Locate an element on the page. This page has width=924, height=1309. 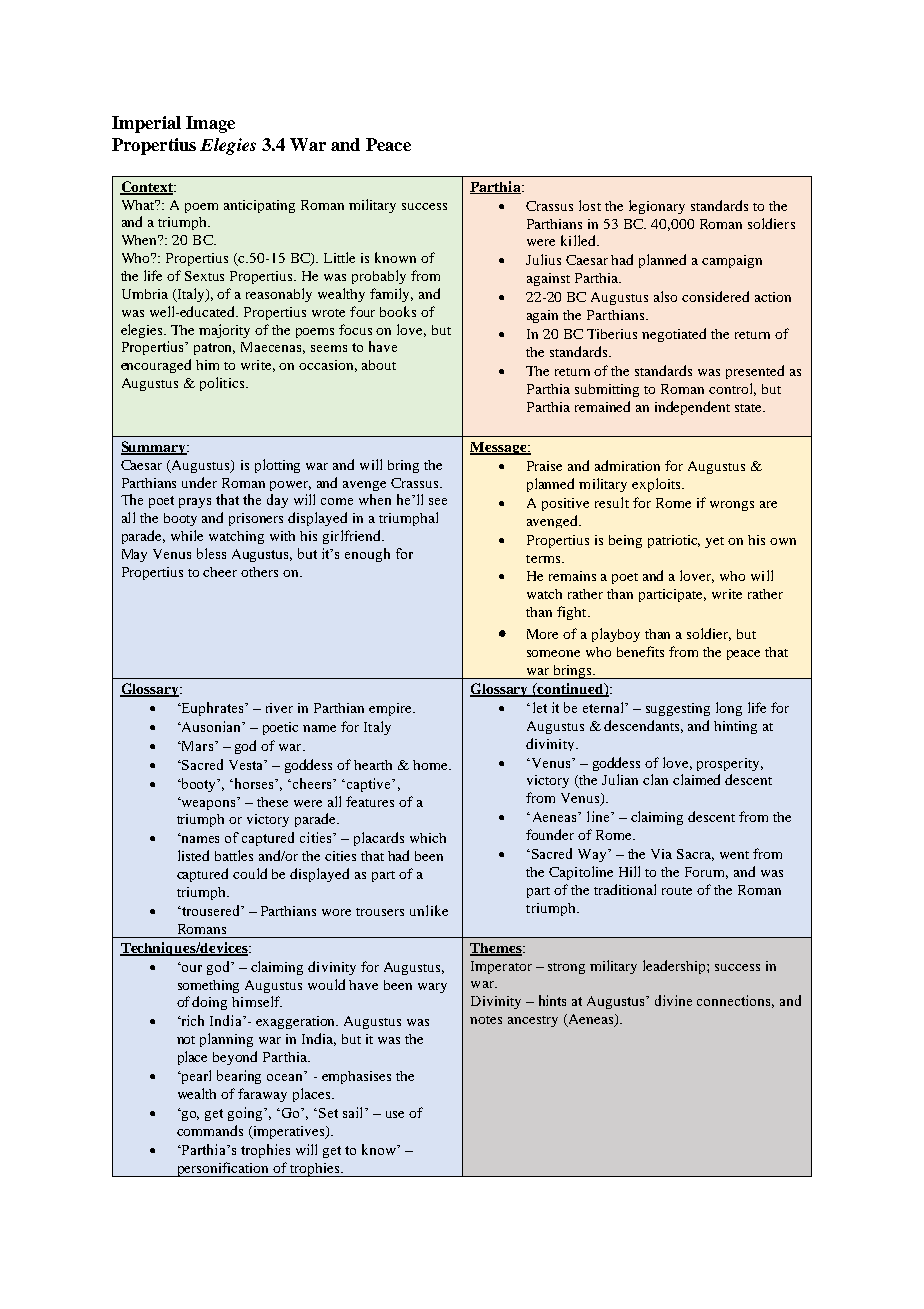
sail is located at coordinates (354, 1112).
